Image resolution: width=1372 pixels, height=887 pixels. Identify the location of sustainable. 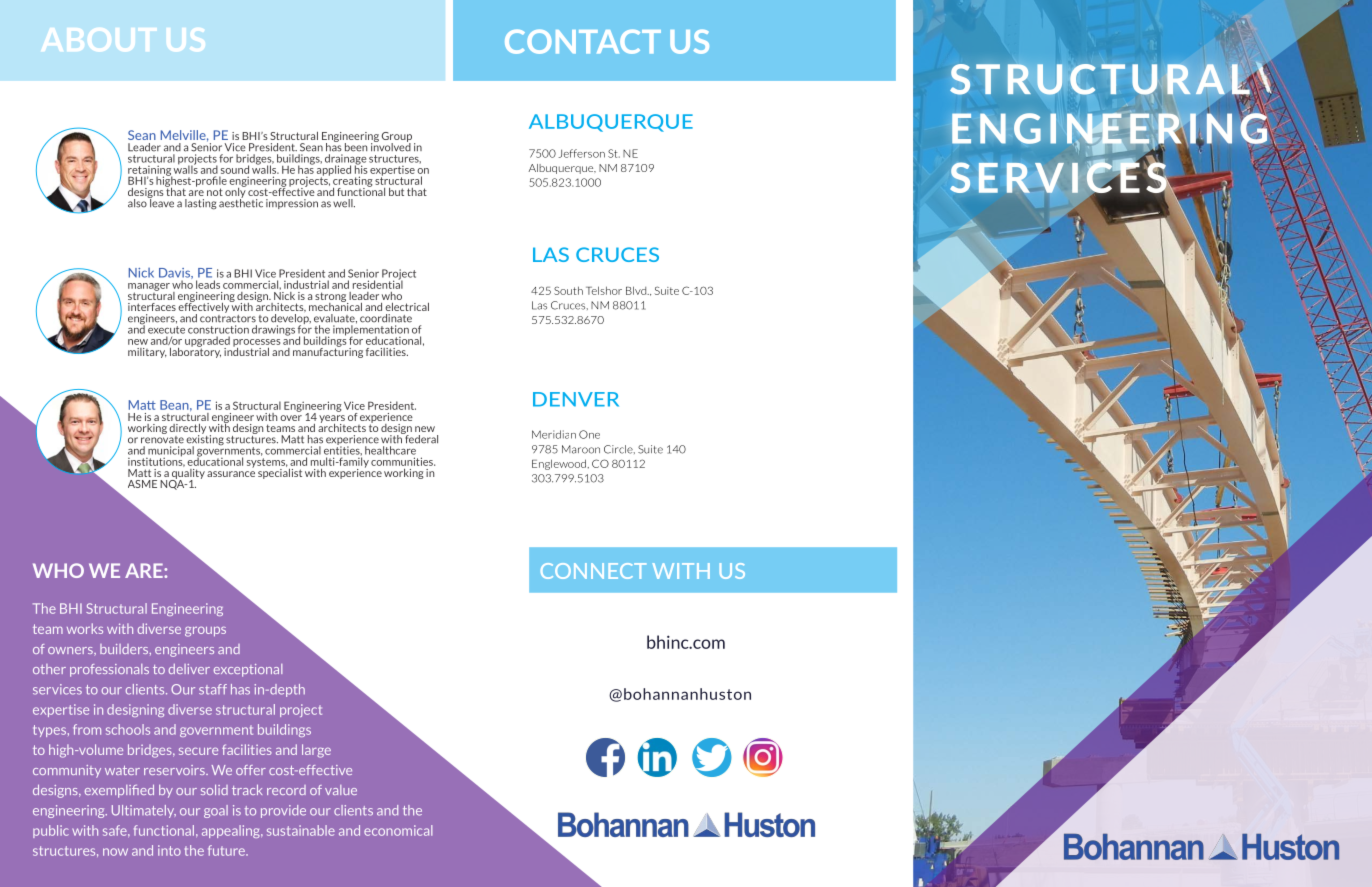
(301, 830).
